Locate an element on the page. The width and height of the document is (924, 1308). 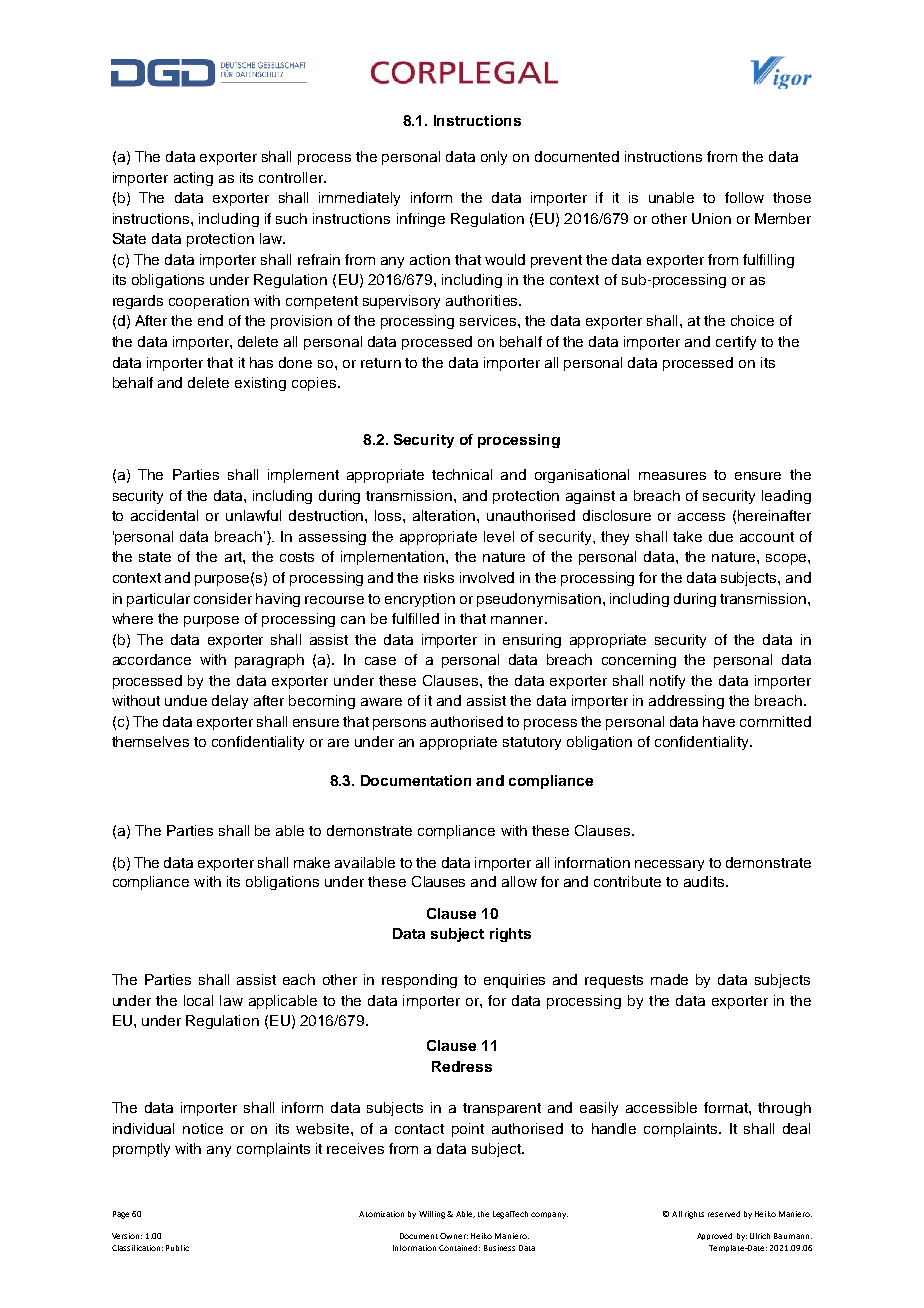
audits is located at coordinates (705, 881).
